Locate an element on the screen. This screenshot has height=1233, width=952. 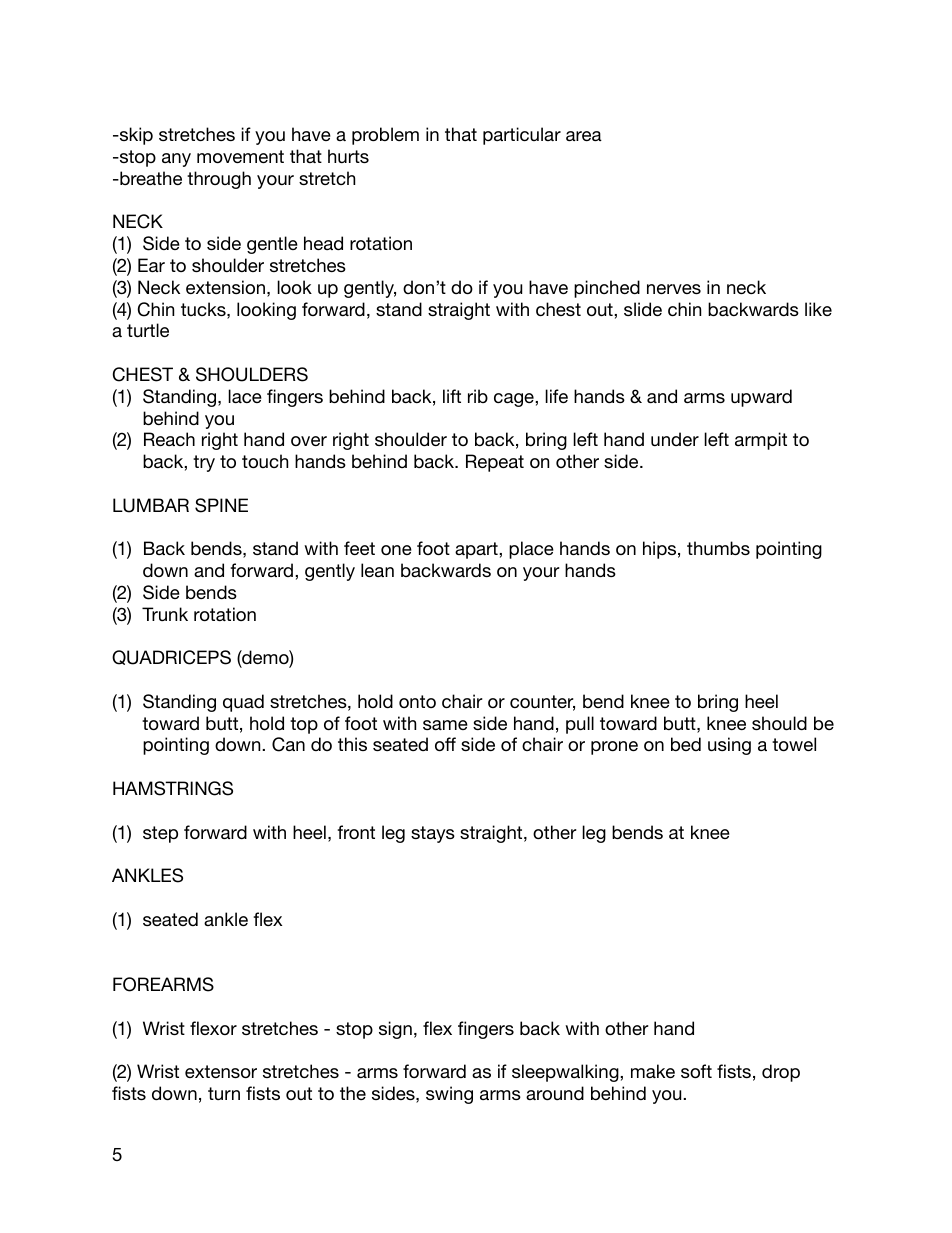
swing is located at coordinates (449, 1095).
